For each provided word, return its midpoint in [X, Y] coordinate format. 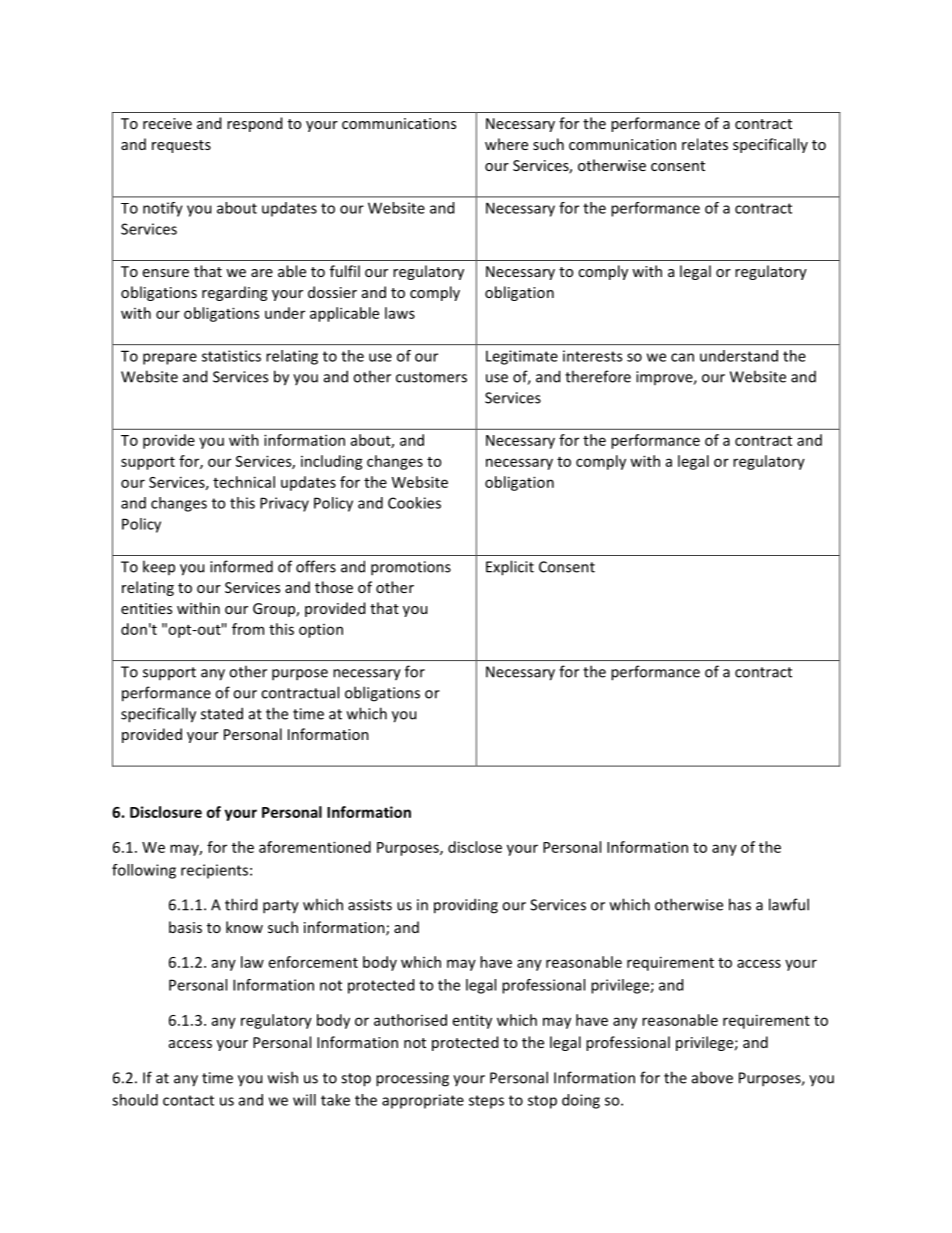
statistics [231, 356]
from [248, 629]
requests [181, 146]
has [740, 904]
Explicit [510, 568]
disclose [475, 847]
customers [431, 377]
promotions [411, 568]
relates [705, 144]
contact [188, 1100]
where [506, 144]
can [682, 357]
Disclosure [166, 812]
